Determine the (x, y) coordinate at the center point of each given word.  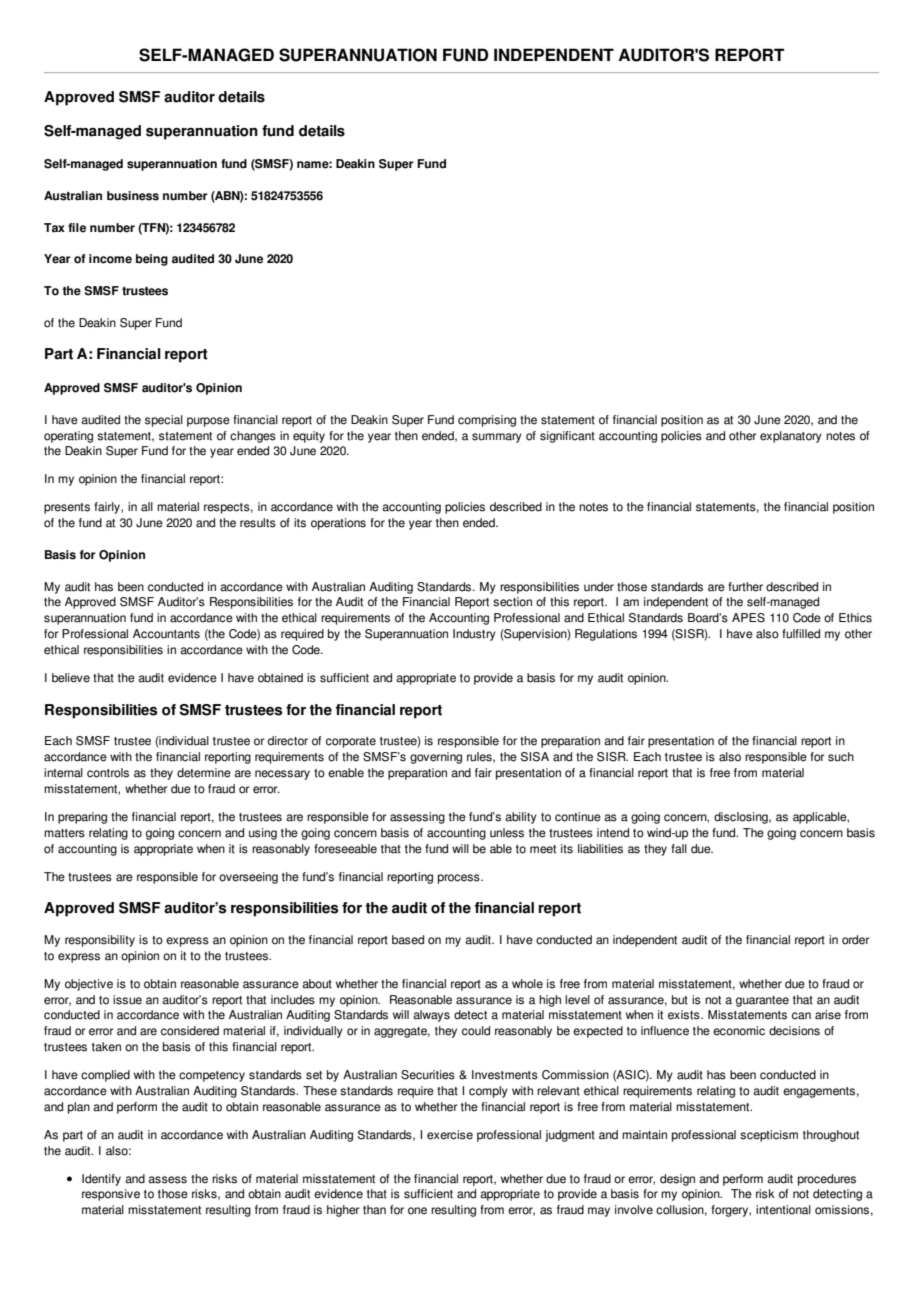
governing (436, 758)
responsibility (100, 941)
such (841, 757)
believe (71, 678)
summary (497, 438)
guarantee (762, 1001)
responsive (111, 1195)
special (164, 421)
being (152, 260)
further (745, 587)
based (408, 940)
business (133, 196)
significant (567, 437)
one (417, 1211)
